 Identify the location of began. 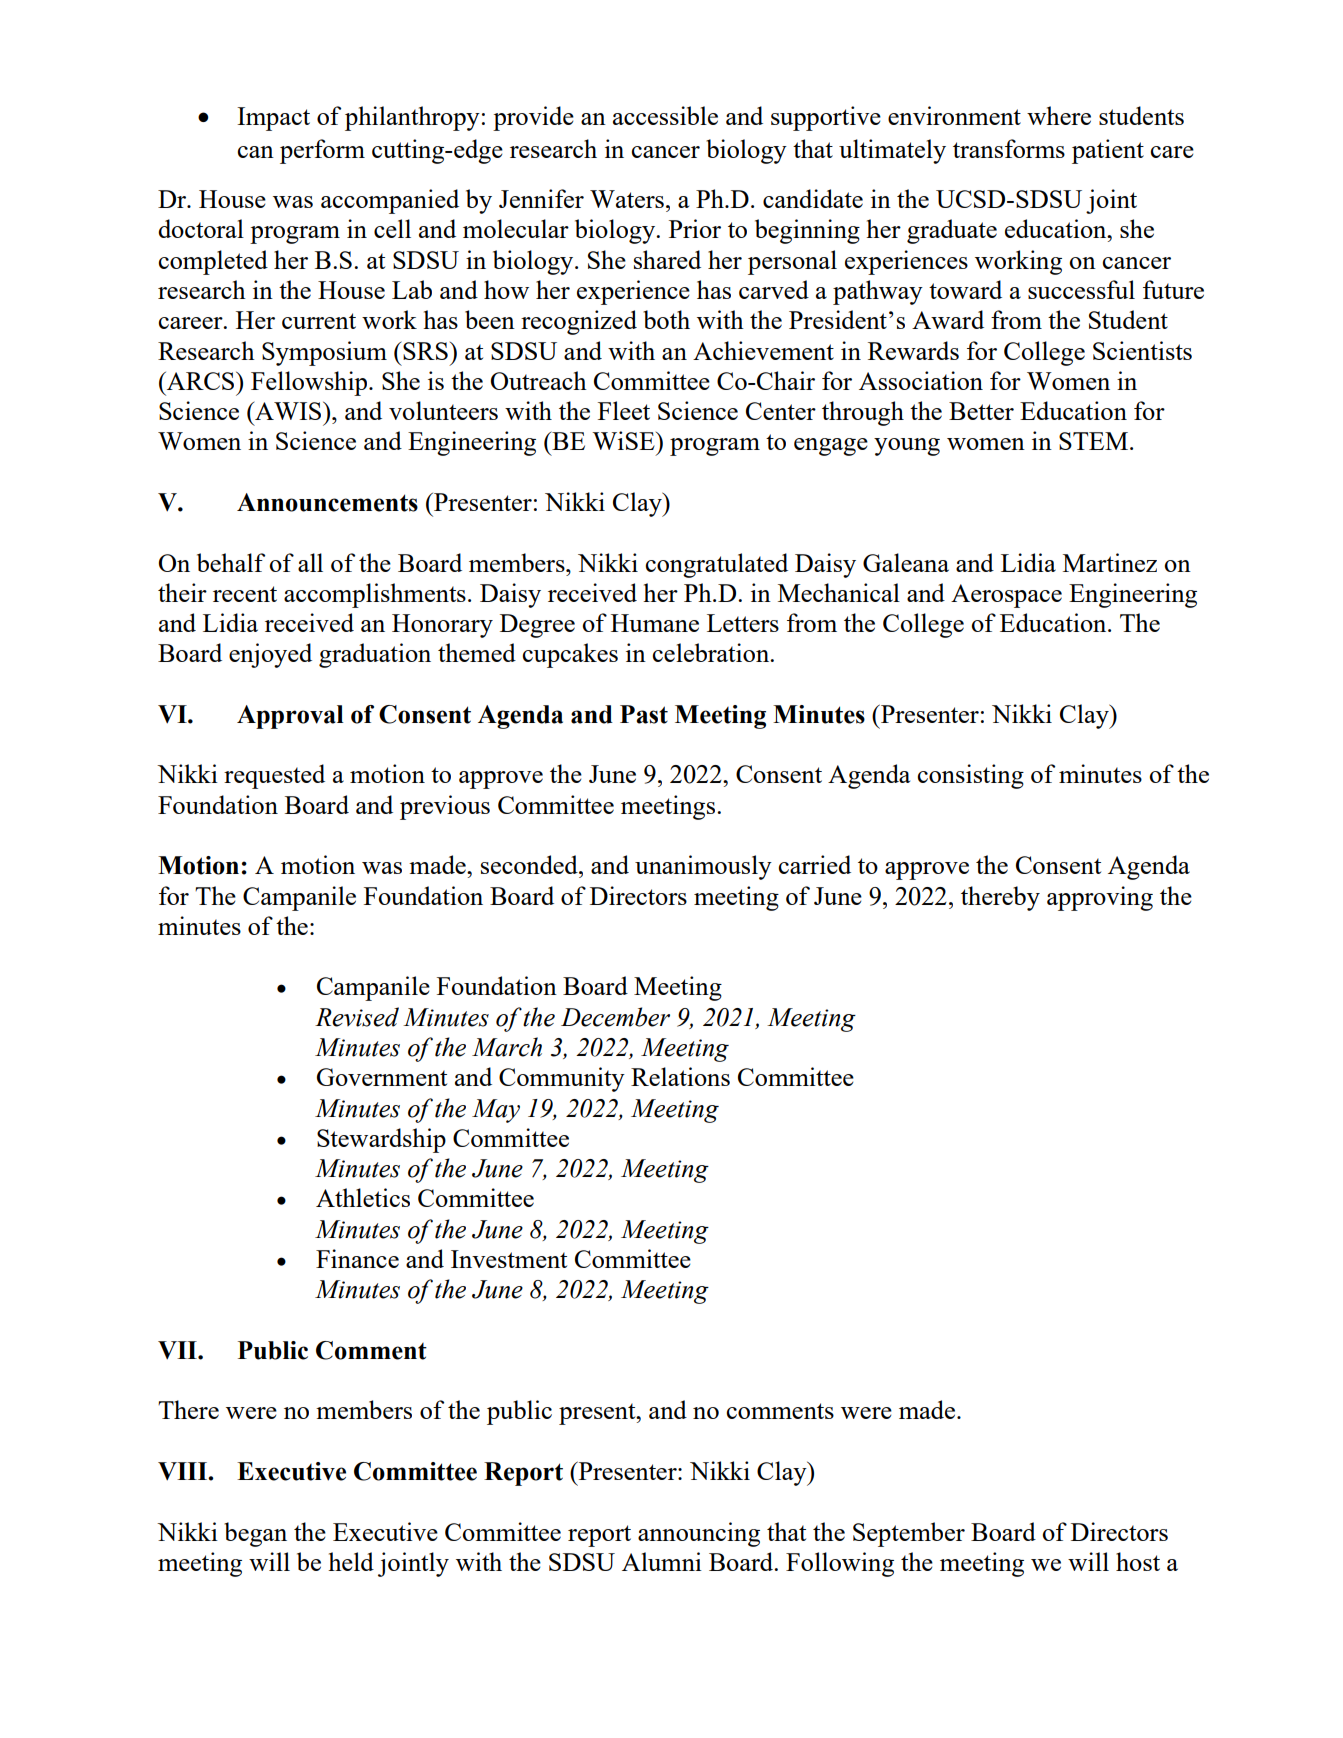
(255, 1534).
